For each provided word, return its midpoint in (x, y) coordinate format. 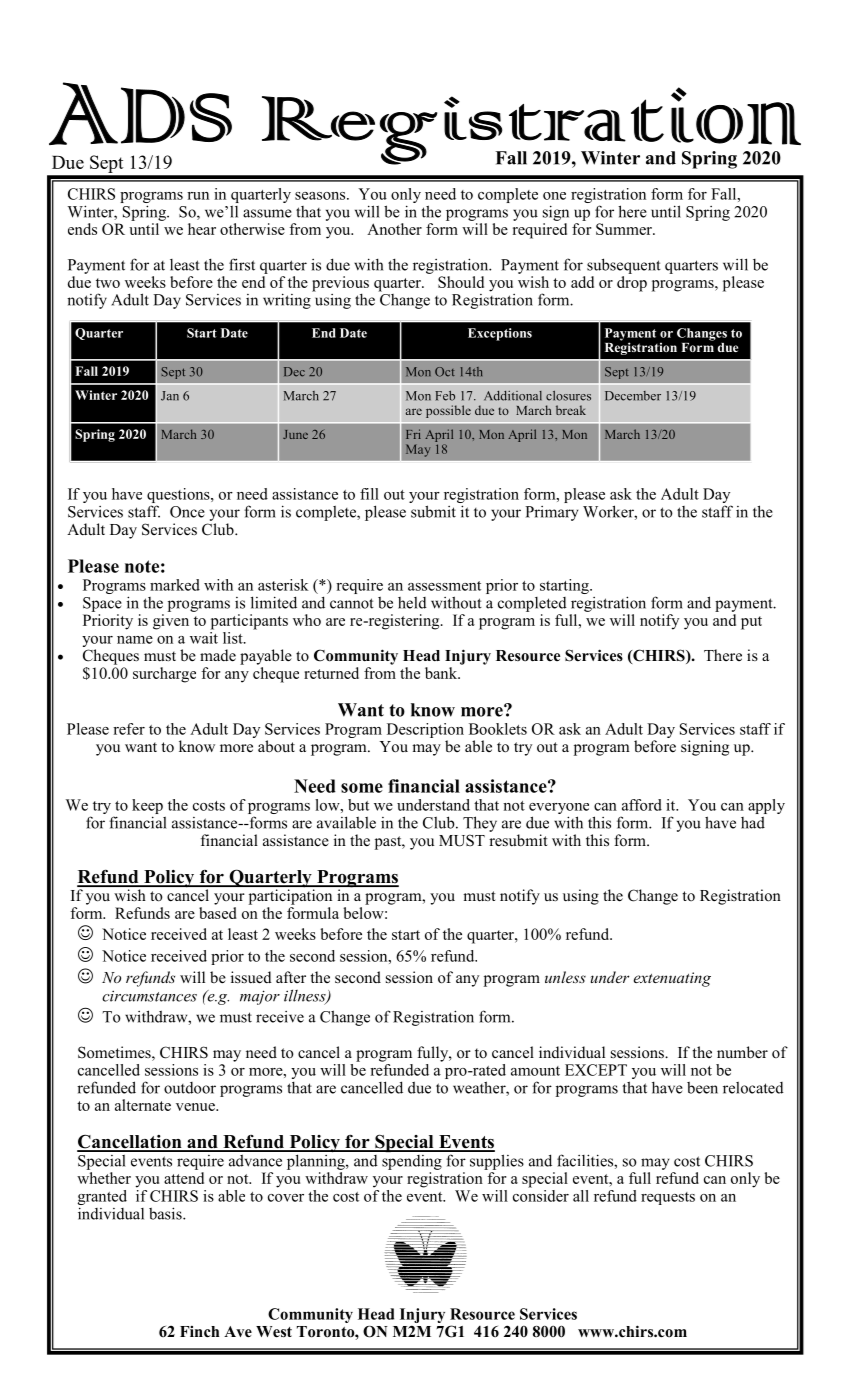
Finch (199, 1332)
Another (394, 229)
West (274, 1332)
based (218, 913)
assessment (444, 586)
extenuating (672, 979)
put (751, 623)
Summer (625, 229)
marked (175, 585)
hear (202, 229)
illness (306, 996)
